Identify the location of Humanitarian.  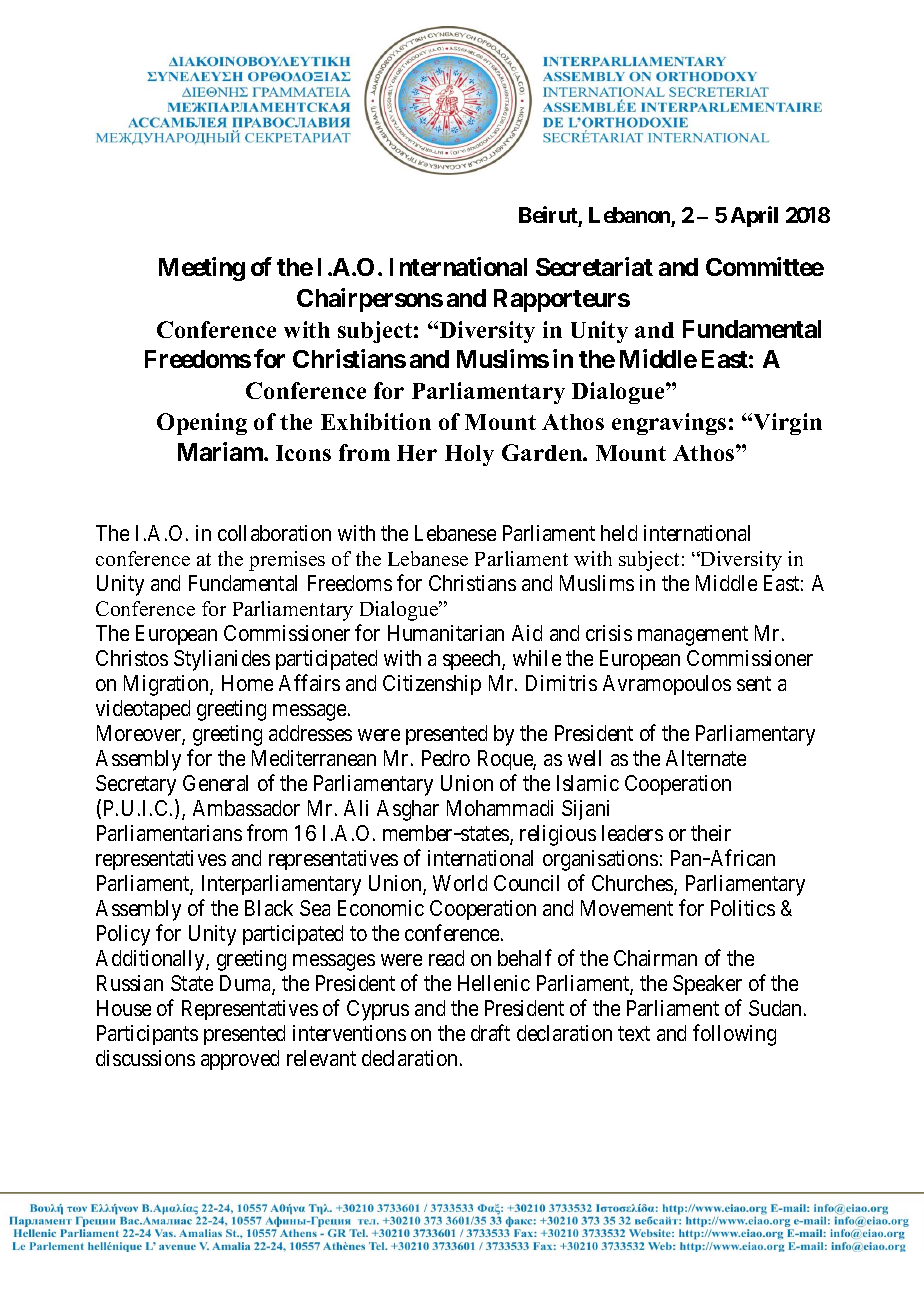
(446, 633).
